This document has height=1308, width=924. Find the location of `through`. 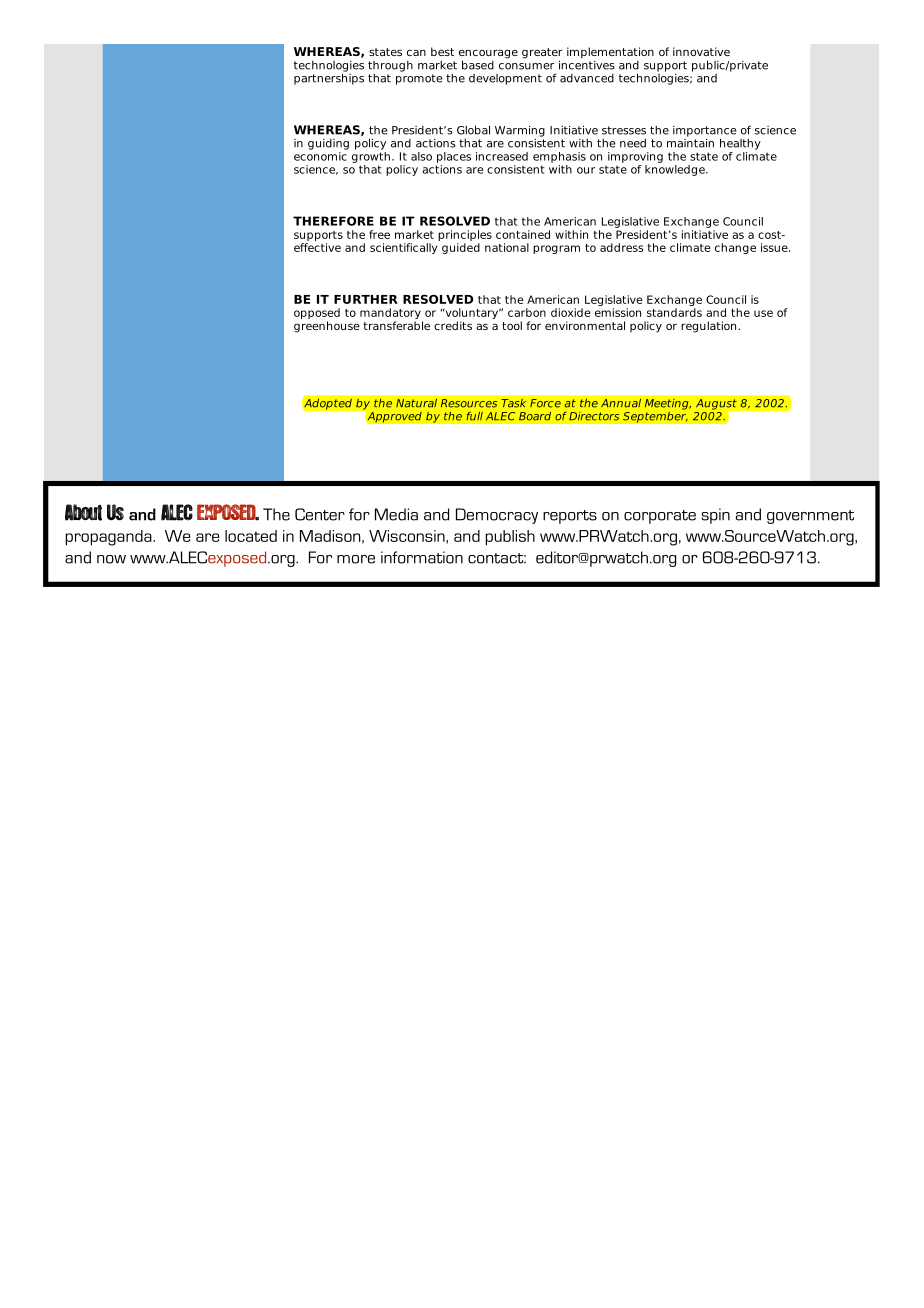

through is located at coordinates (390, 66).
